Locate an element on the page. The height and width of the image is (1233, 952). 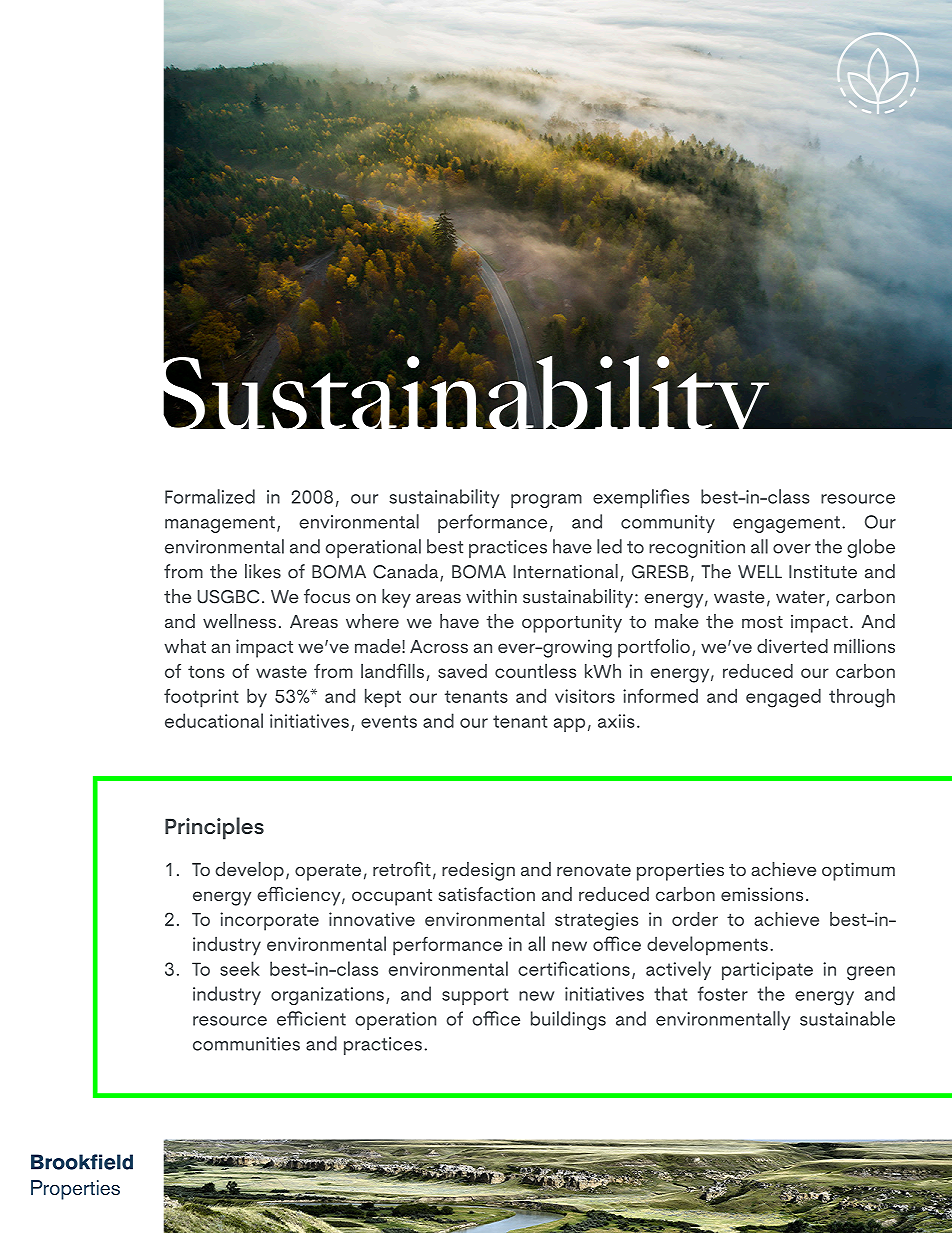
incorporate is located at coordinates (269, 921).
